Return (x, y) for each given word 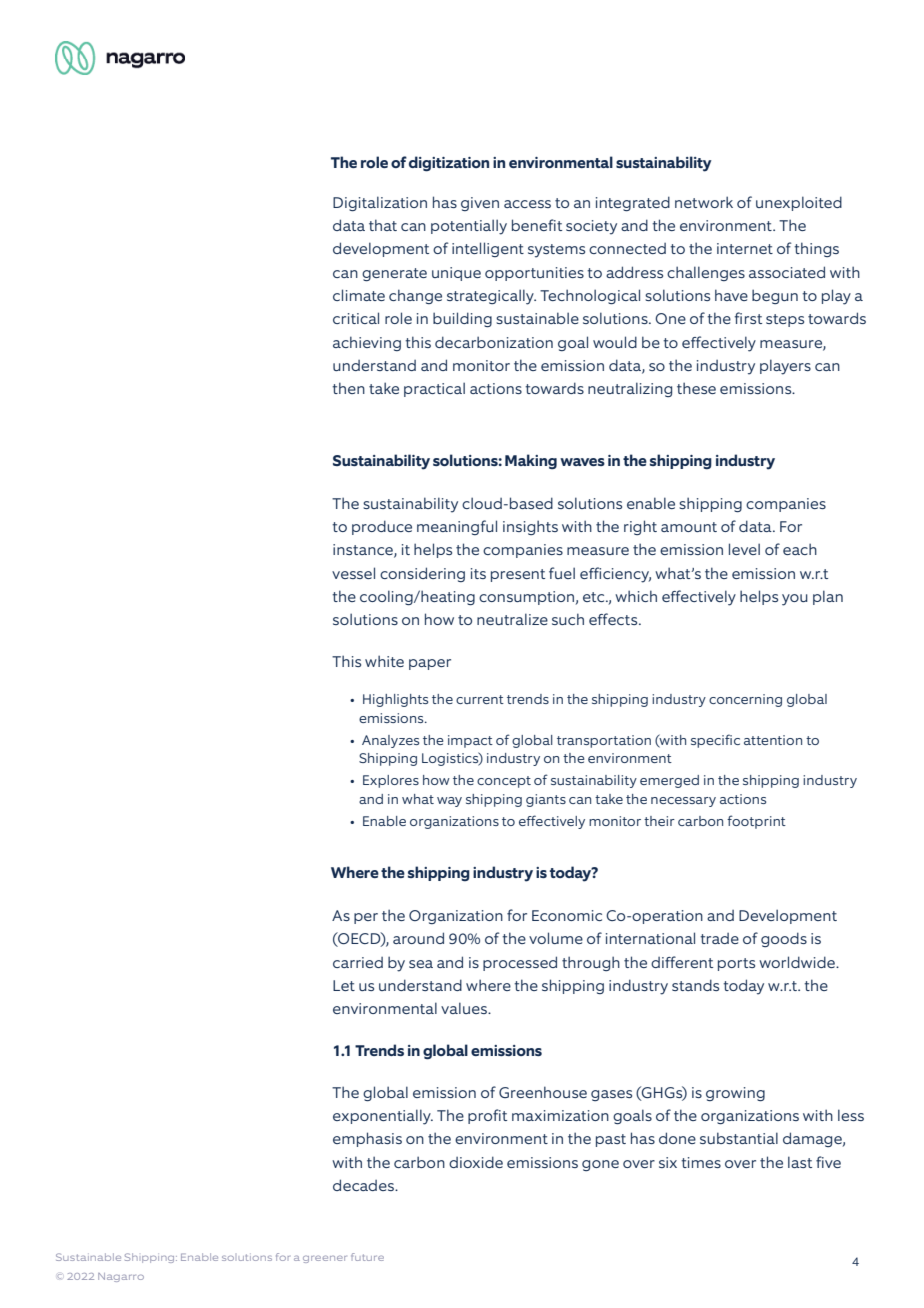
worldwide (798, 962)
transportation (604, 741)
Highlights (395, 700)
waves (582, 462)
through (591, 963)
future (367, 1257)
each (800, 549)
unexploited (799, 203)
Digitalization (380, 203)
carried (358, 962)
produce (382, 527)
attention (773, 740)
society (591, 227)
